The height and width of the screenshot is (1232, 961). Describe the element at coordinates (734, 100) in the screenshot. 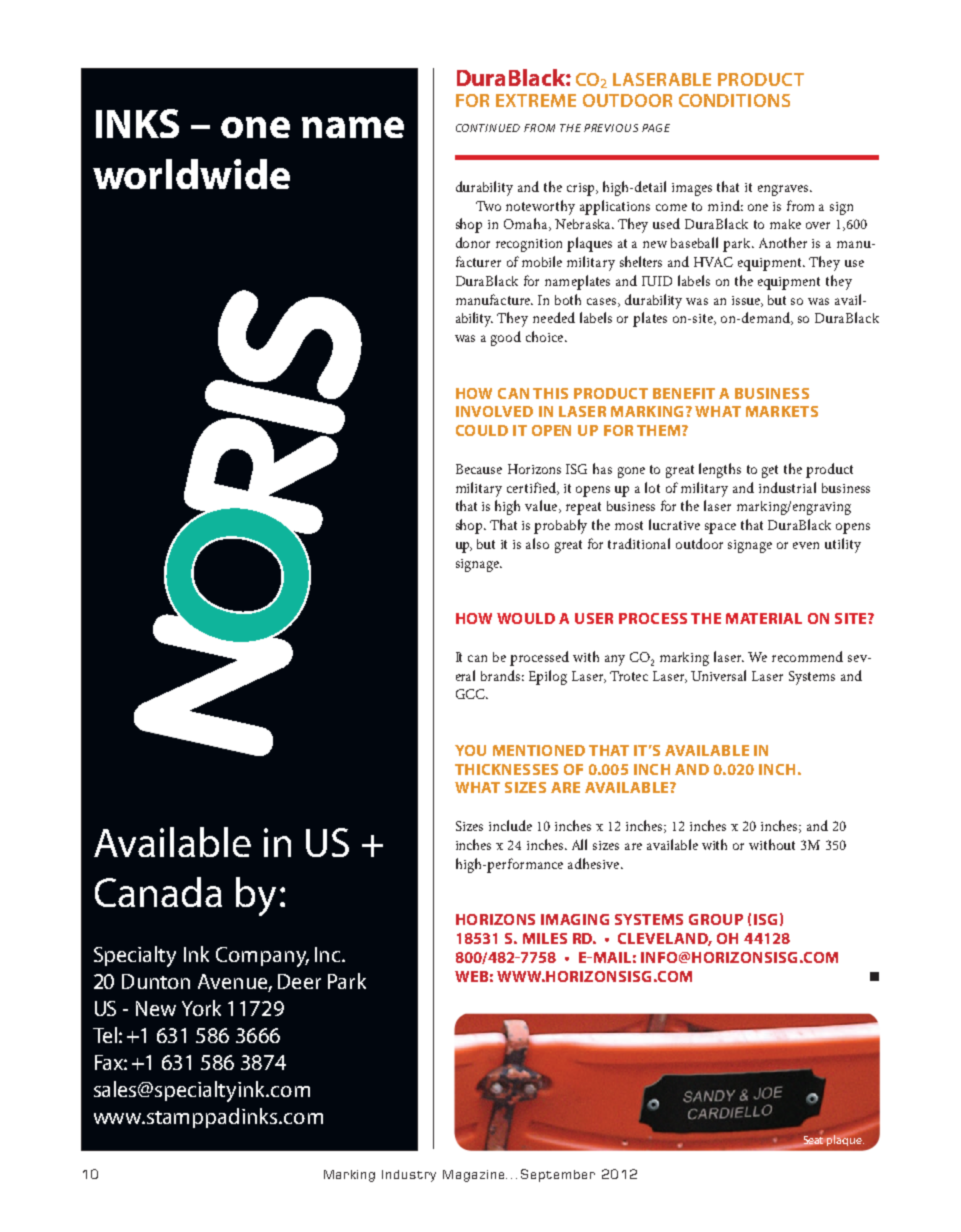

I see `Conditions` at that location.
